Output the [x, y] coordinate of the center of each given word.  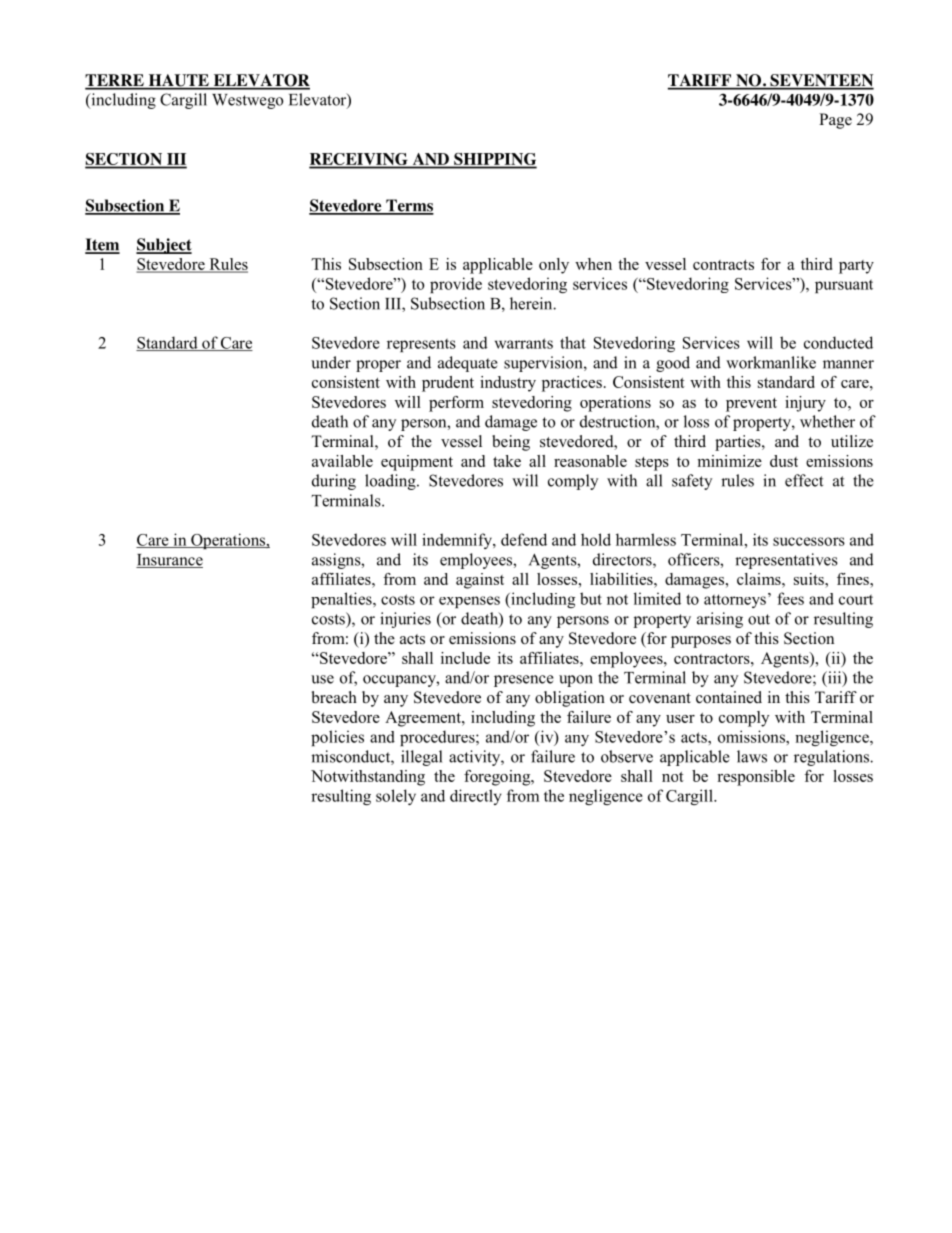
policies [337, 738]
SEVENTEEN [821, 81]
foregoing [498, 778]
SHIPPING [494, 160]
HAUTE [178, 81]
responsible [756, 778]
